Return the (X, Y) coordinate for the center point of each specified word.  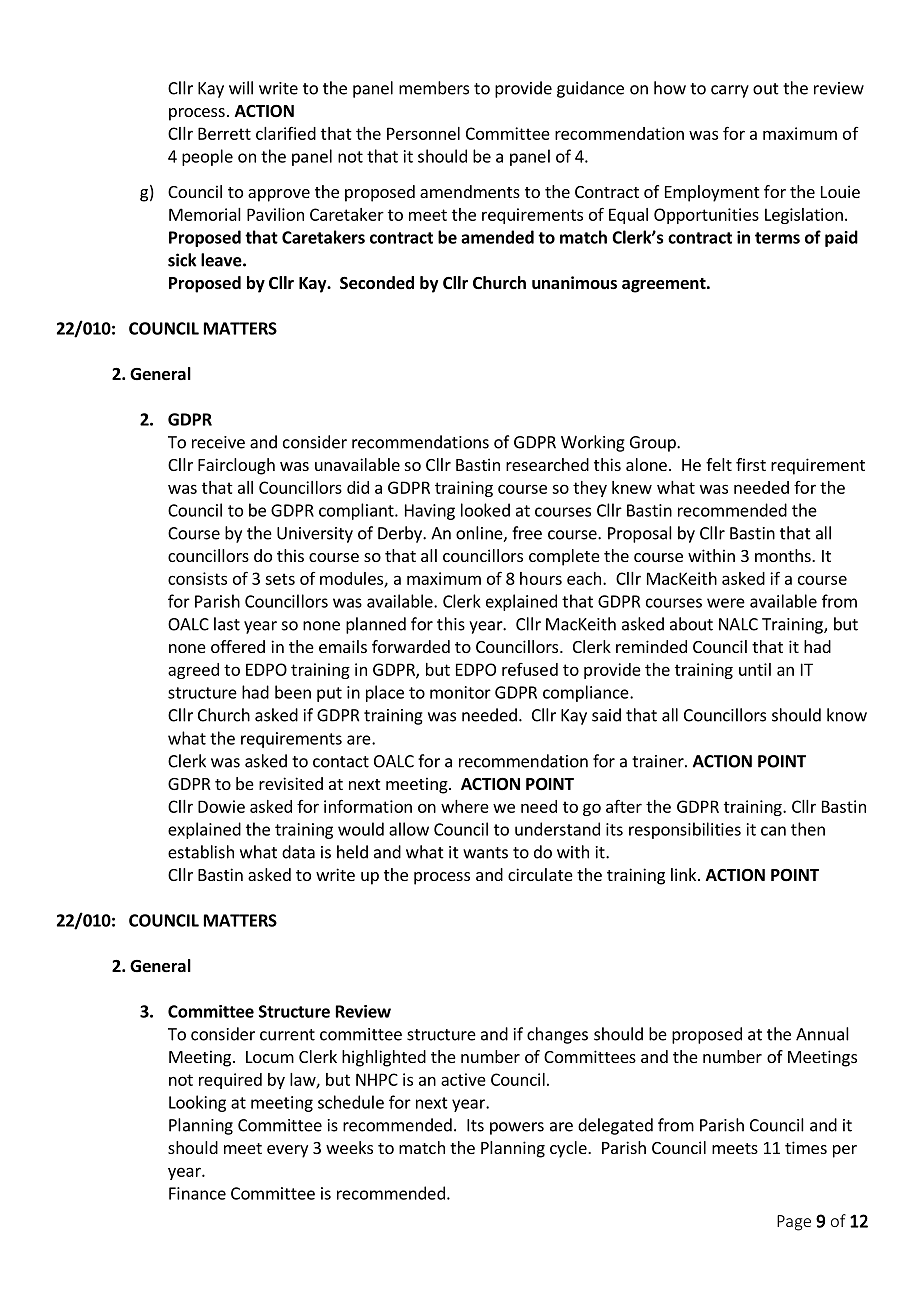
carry (730, 91)
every (287, 1151)
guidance (590, 89)
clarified (286, 133)
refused (530, 669)
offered (238, 646)
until (755, 669)
